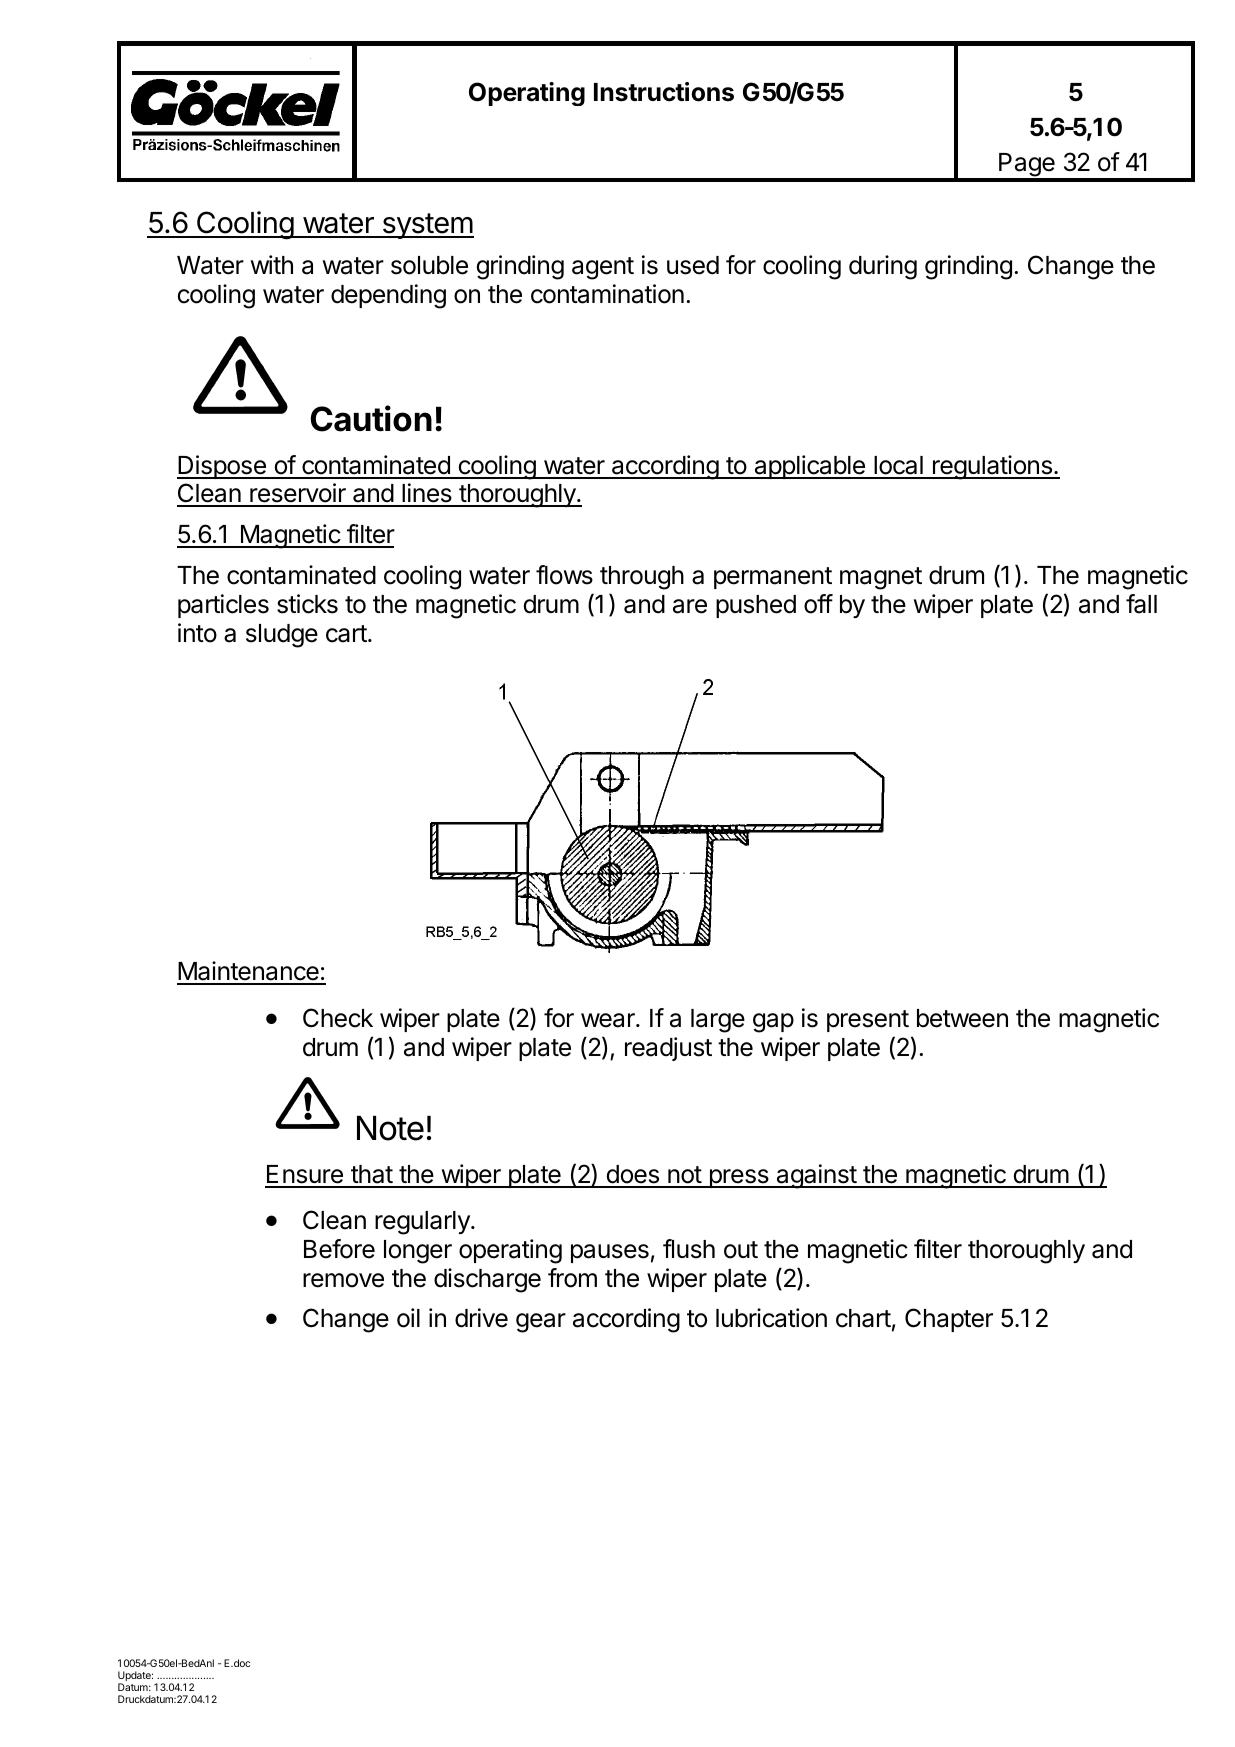 The height and width of the screenshot is (1747, 1235). What do you see at coordinates (343, 1280) in the screenshot?
I see `remove` at bounding box center [343, 1280].
